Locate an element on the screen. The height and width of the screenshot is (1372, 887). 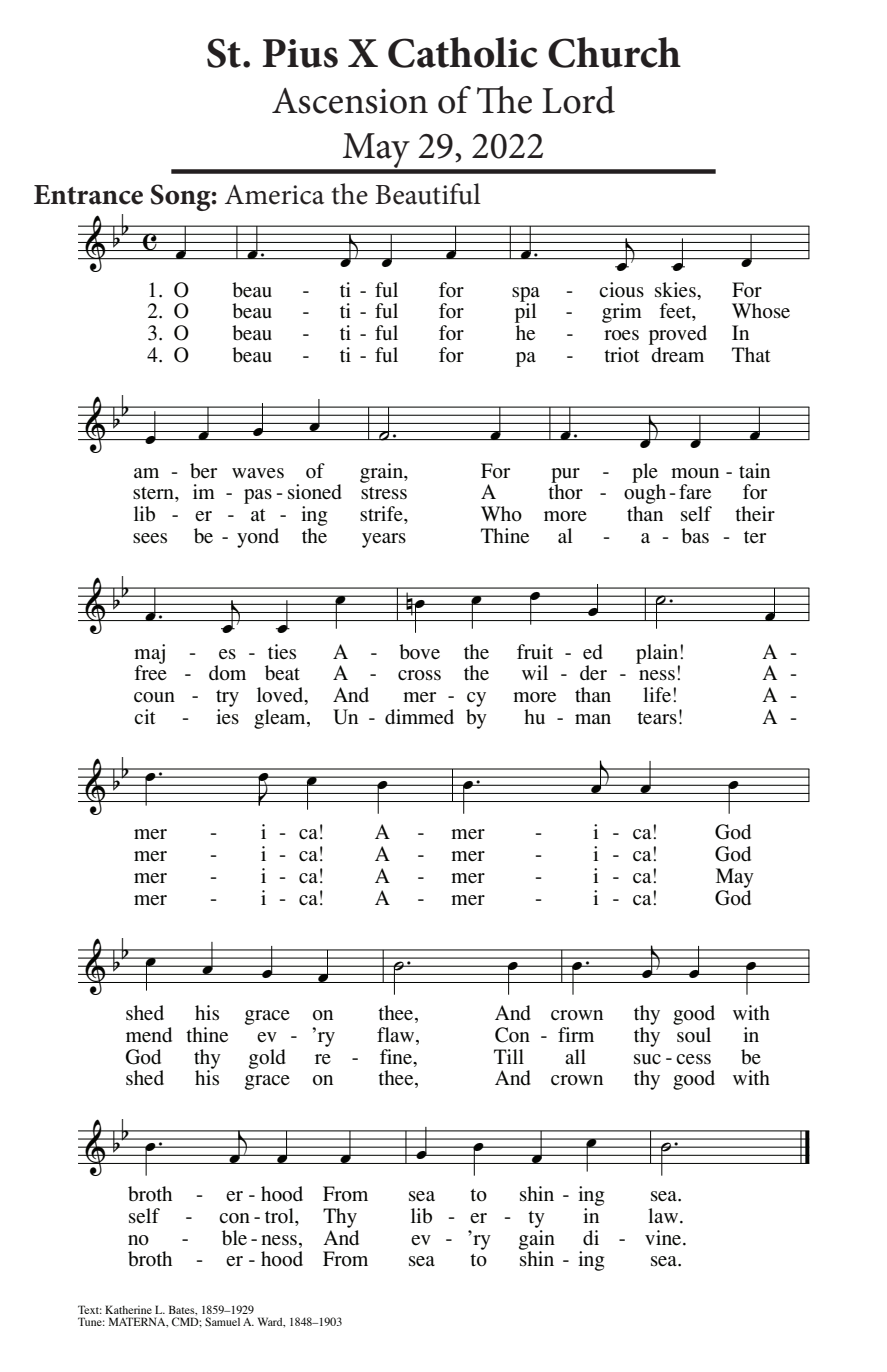
Church is located at coordinates (614, 52).
